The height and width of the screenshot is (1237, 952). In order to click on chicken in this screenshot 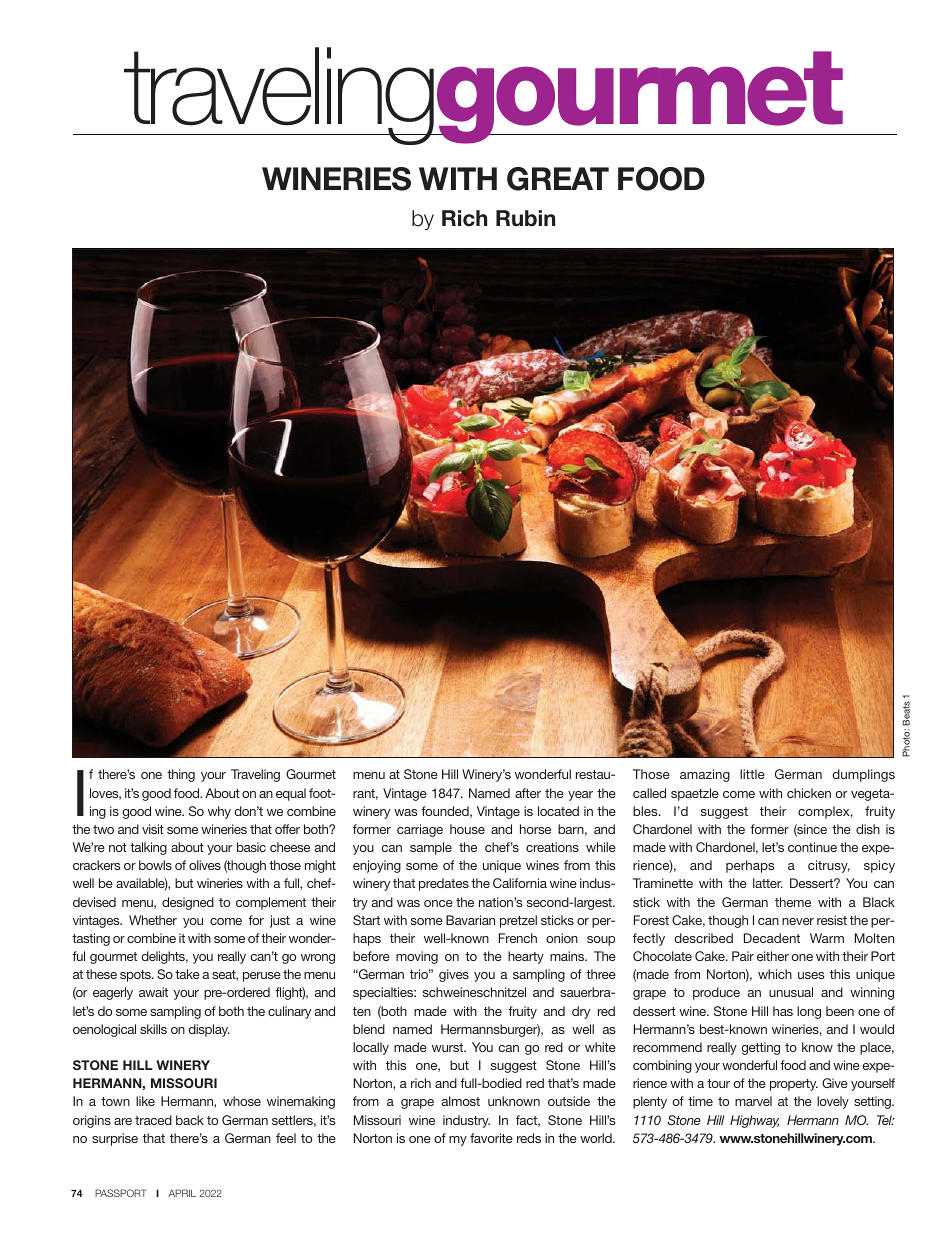, I will do `click(809, 793)`.
